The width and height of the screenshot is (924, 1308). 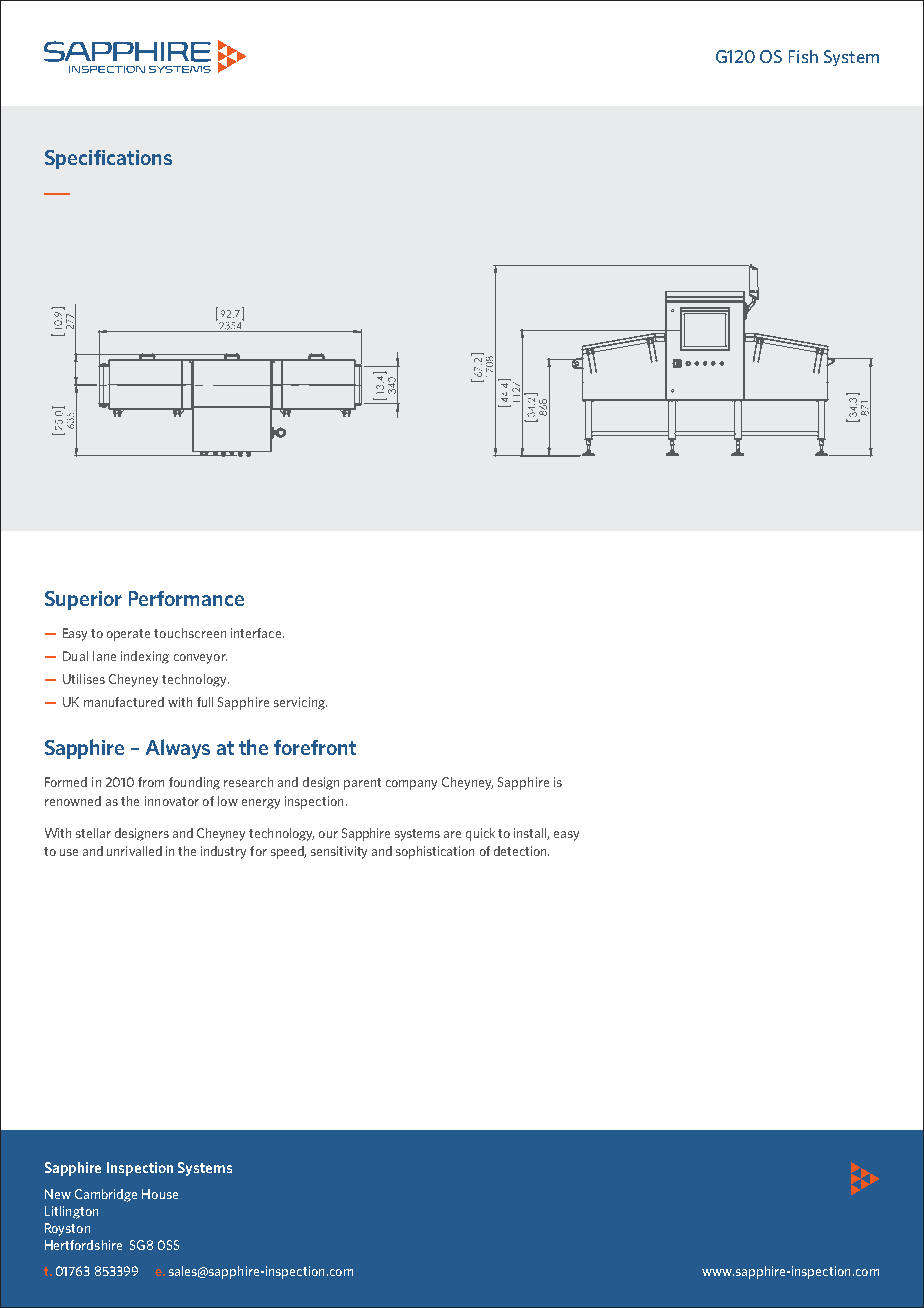 What do you see at coordinates (190, 633) in the screenshot?
I see `touchscreen` at bounding box center [190, 633].
